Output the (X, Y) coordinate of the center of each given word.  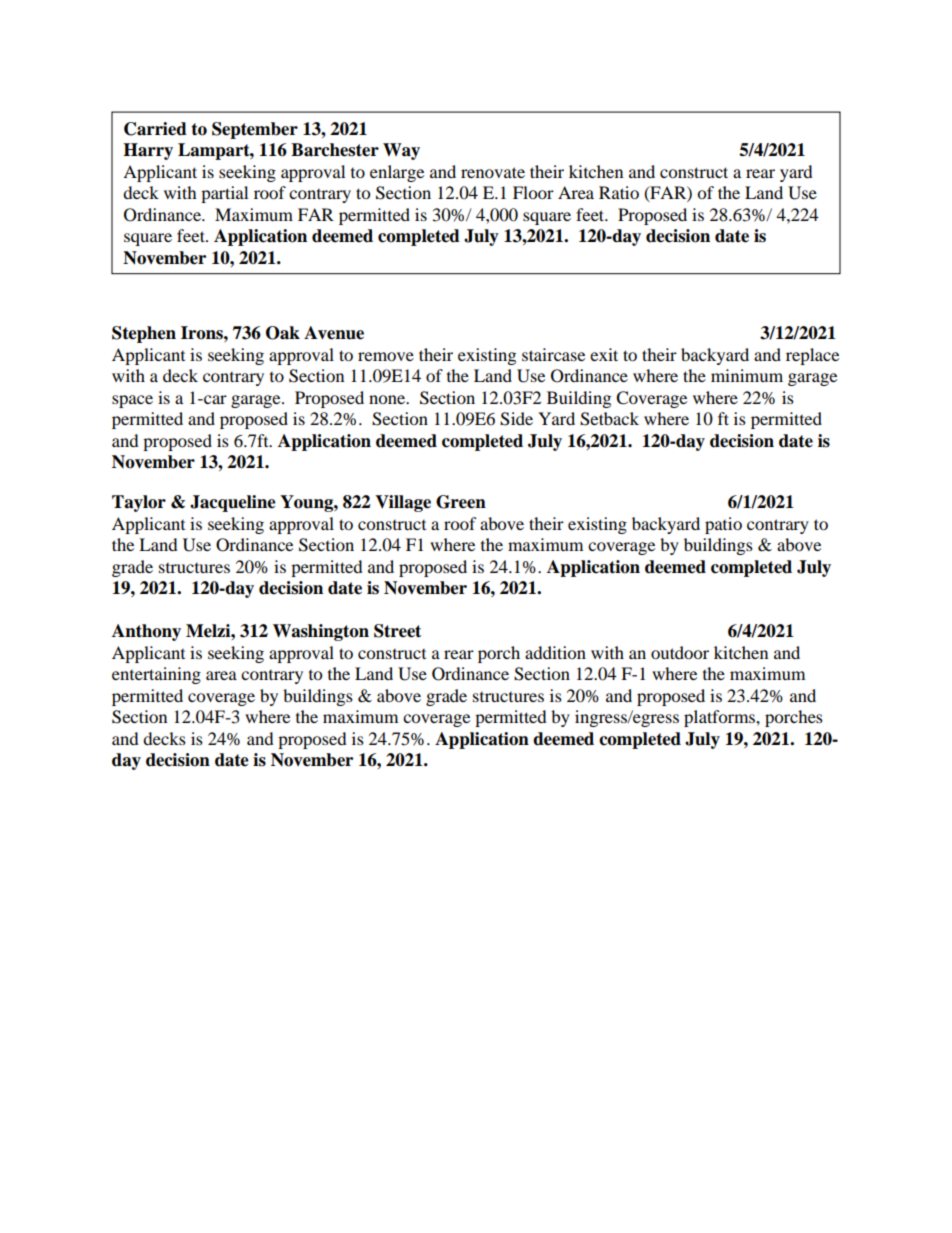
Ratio (619, 192)
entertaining (156, 675)
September (255, 130)
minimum (747, 375)
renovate (493, 172)
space (132, 401)
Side (516, 419)
